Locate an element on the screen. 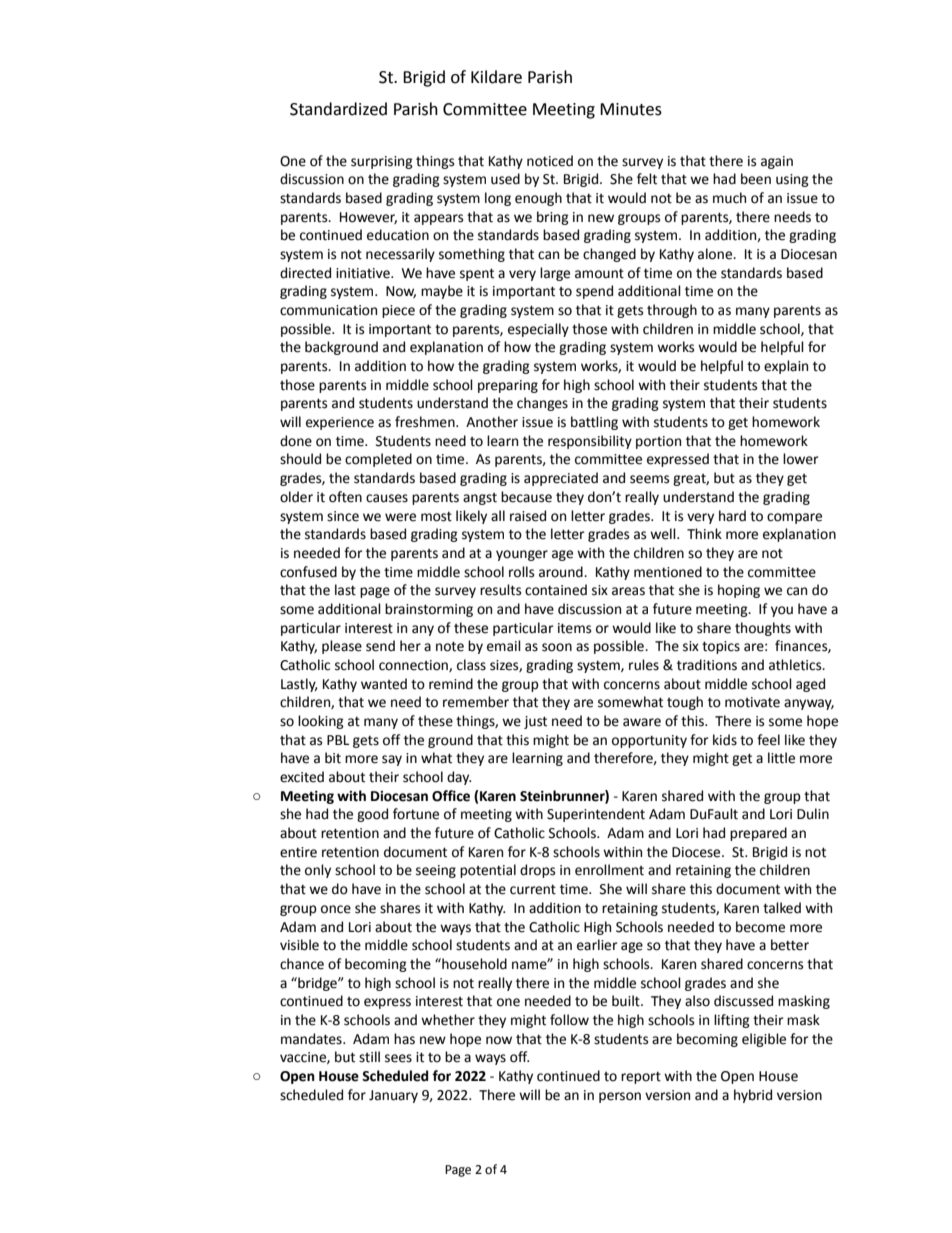  again is located at coordinates (777, 162).
